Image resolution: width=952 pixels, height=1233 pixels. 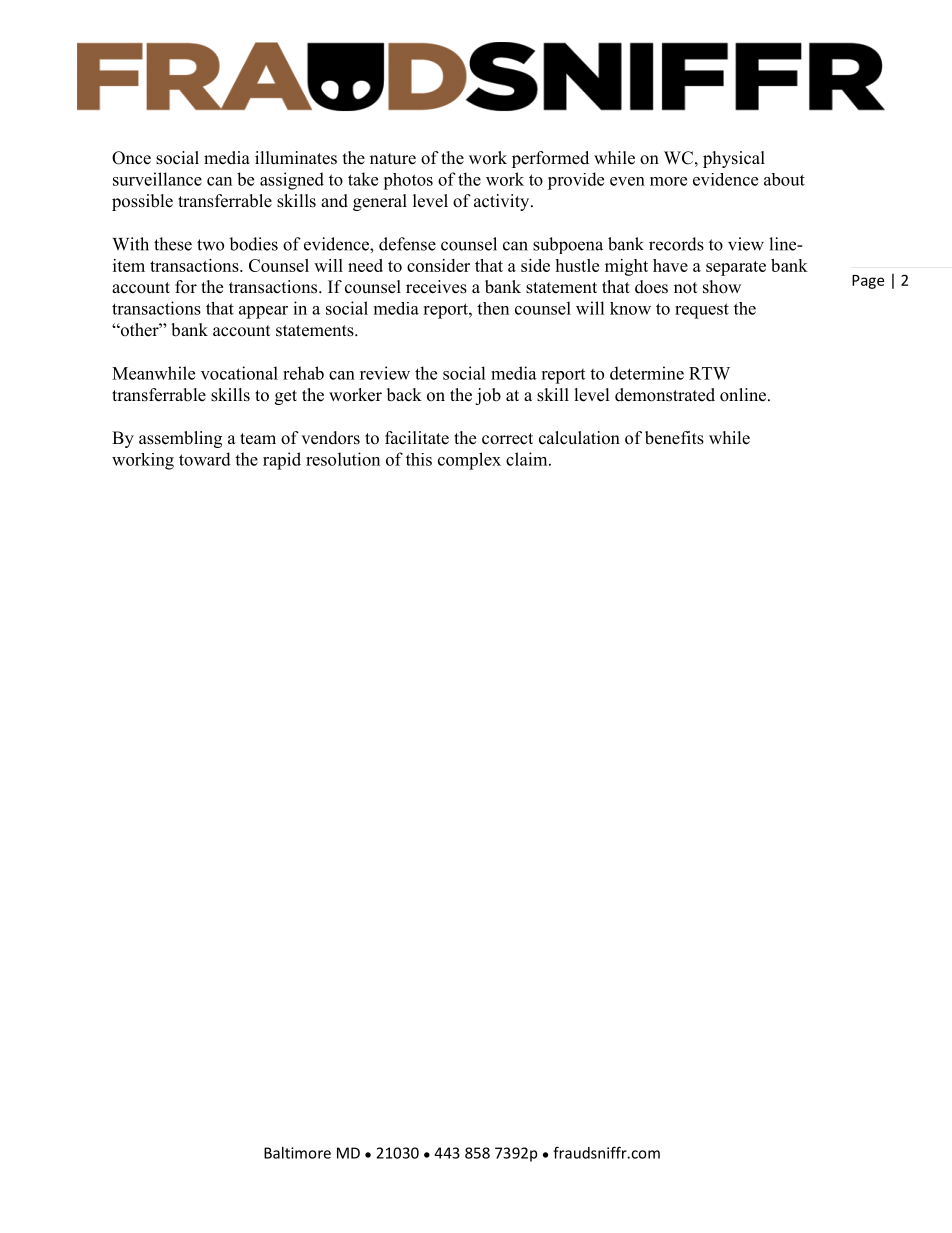 I want to click on claim, so click(x=528, y=459).
